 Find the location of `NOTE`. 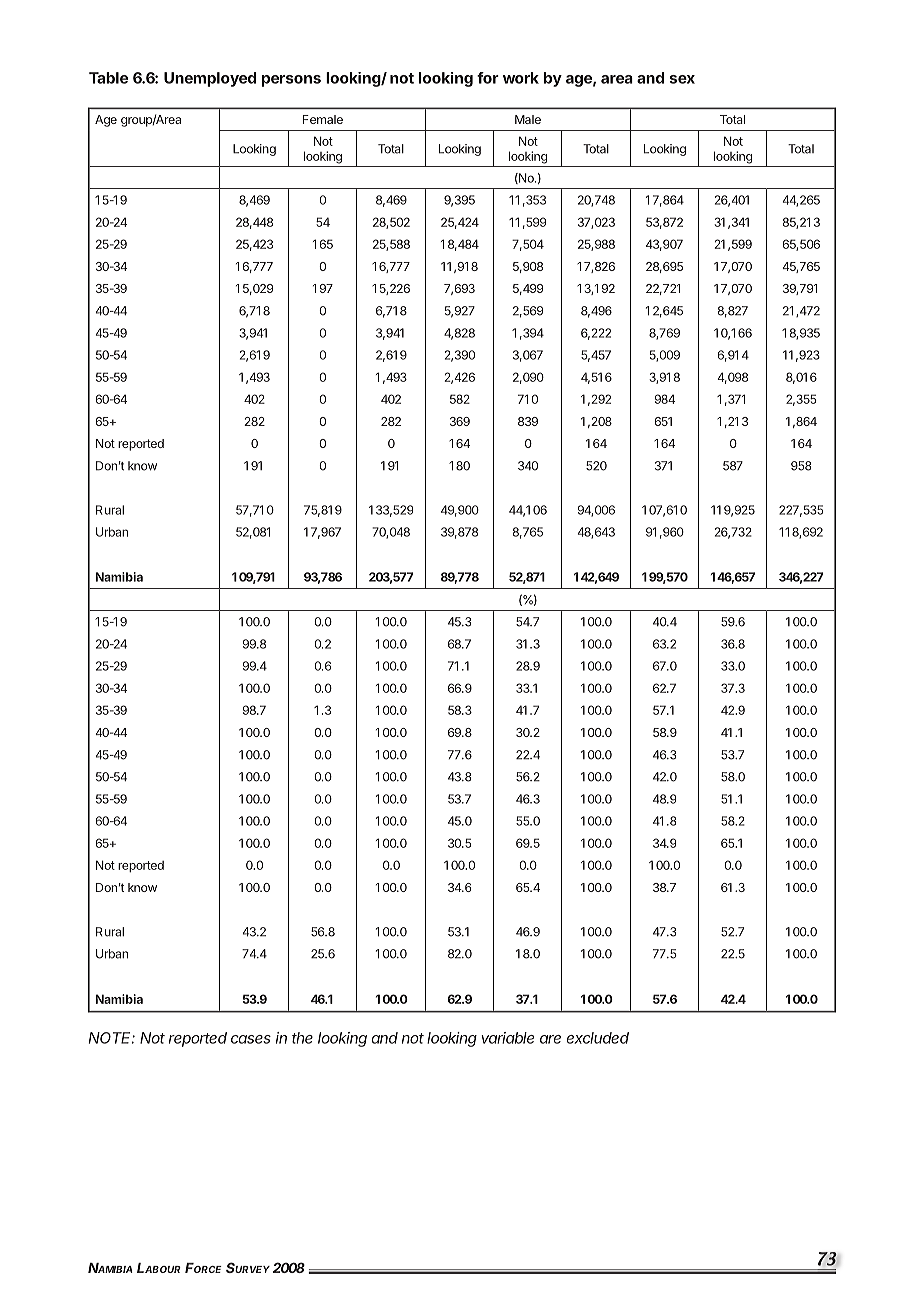

NOTE is located at coordinates (112, 1038).
